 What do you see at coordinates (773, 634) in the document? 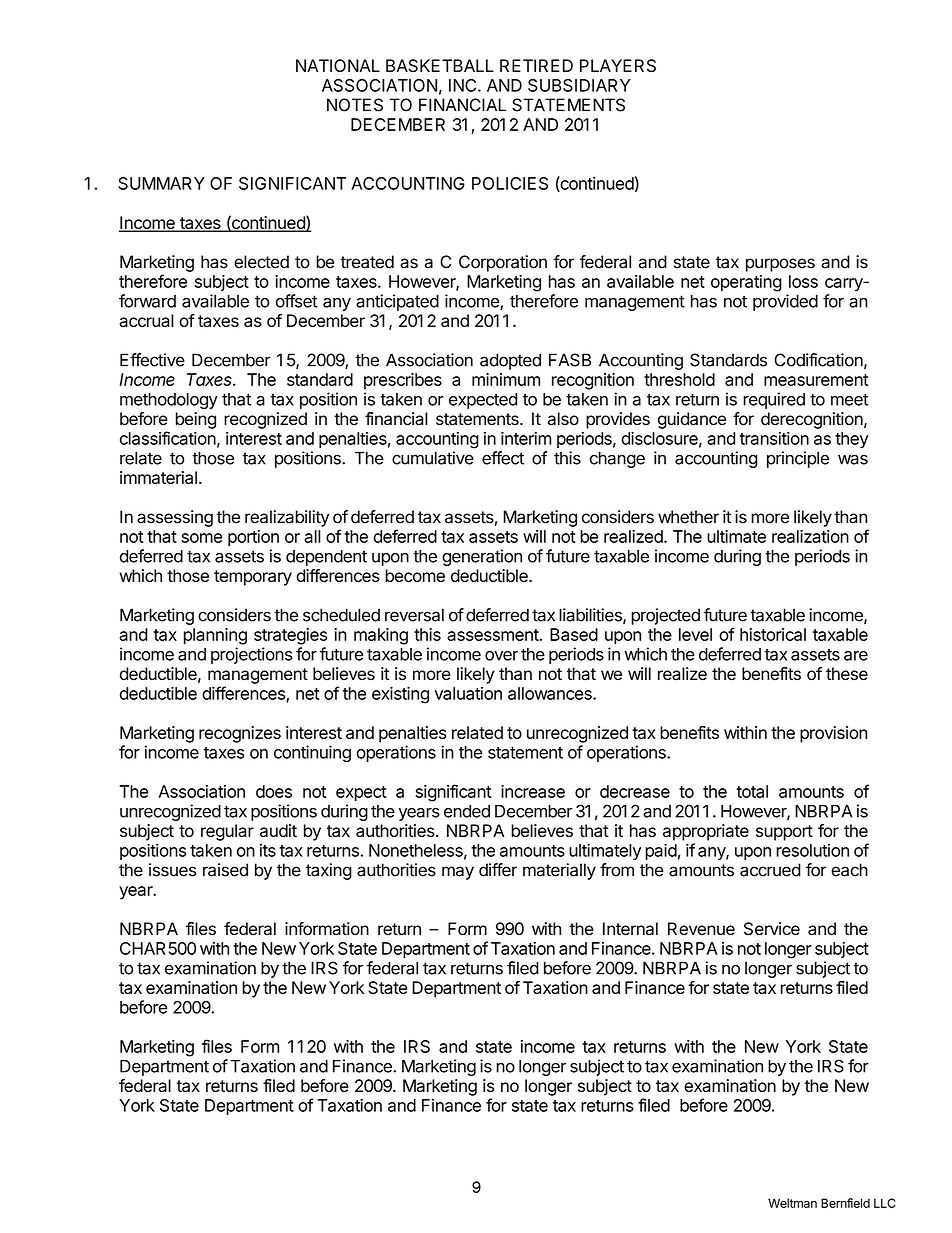
I see `historical` at bounding box center [773, 634].
